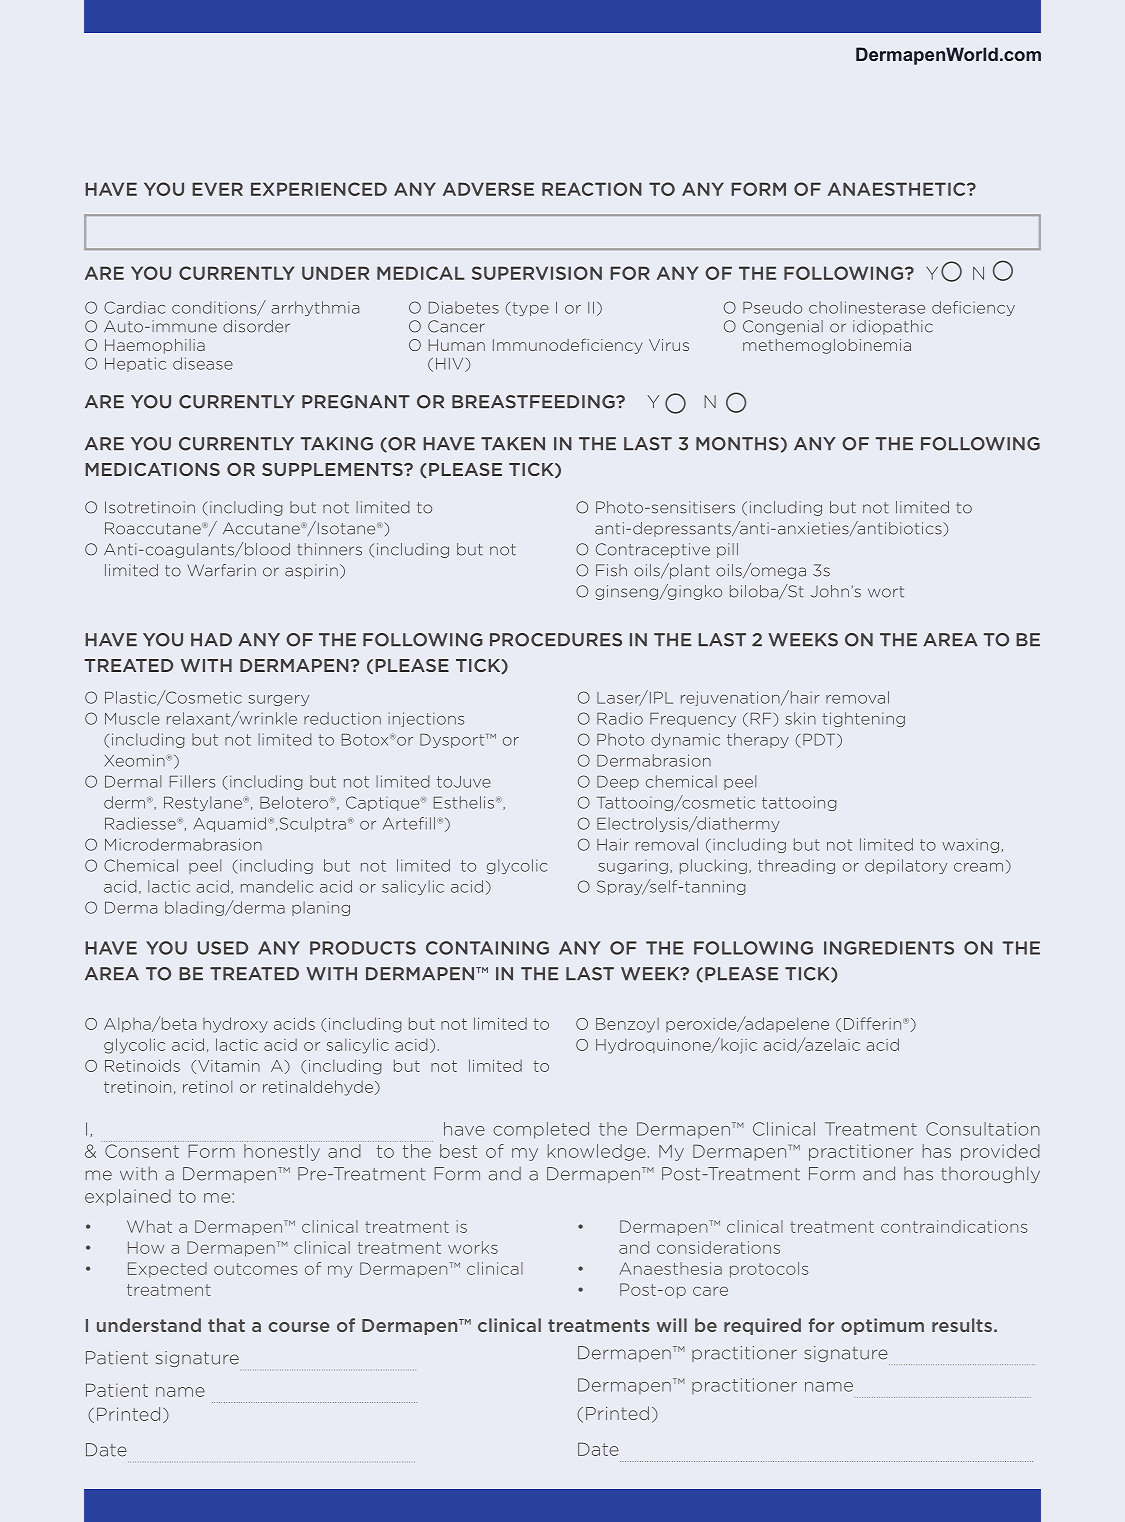 The width and height of the document is (1125, 1522). I want to click on mandelic, so click(277, 886).
